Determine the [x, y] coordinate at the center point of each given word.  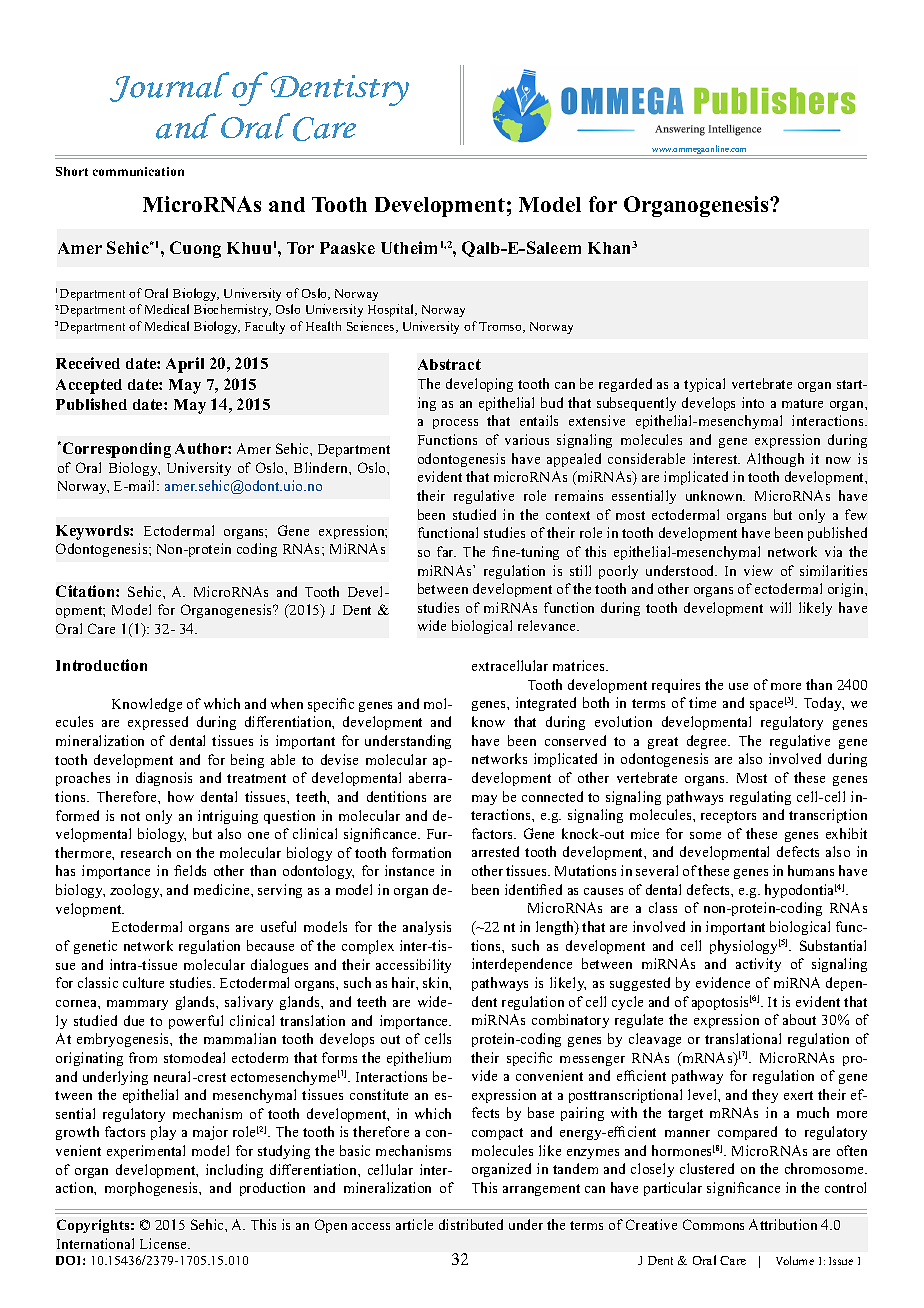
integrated [546, 704]
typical [704, 385]
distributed [471, 1224]
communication [138, 171]
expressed [158, 723]
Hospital [392, 310]
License [165, 1243]
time [702, 702]
